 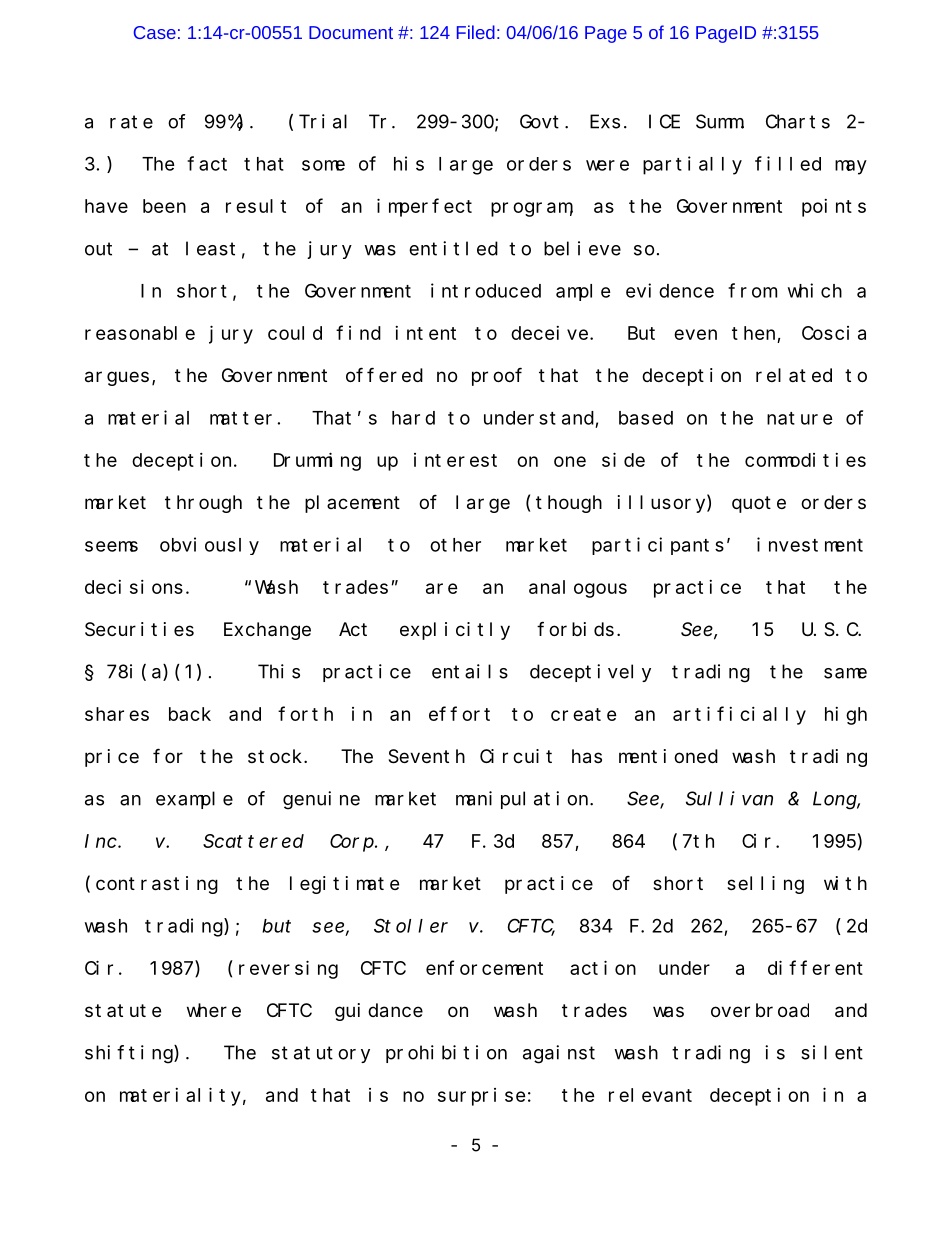 I want to click on Charts, so click(x=798, y=121).
